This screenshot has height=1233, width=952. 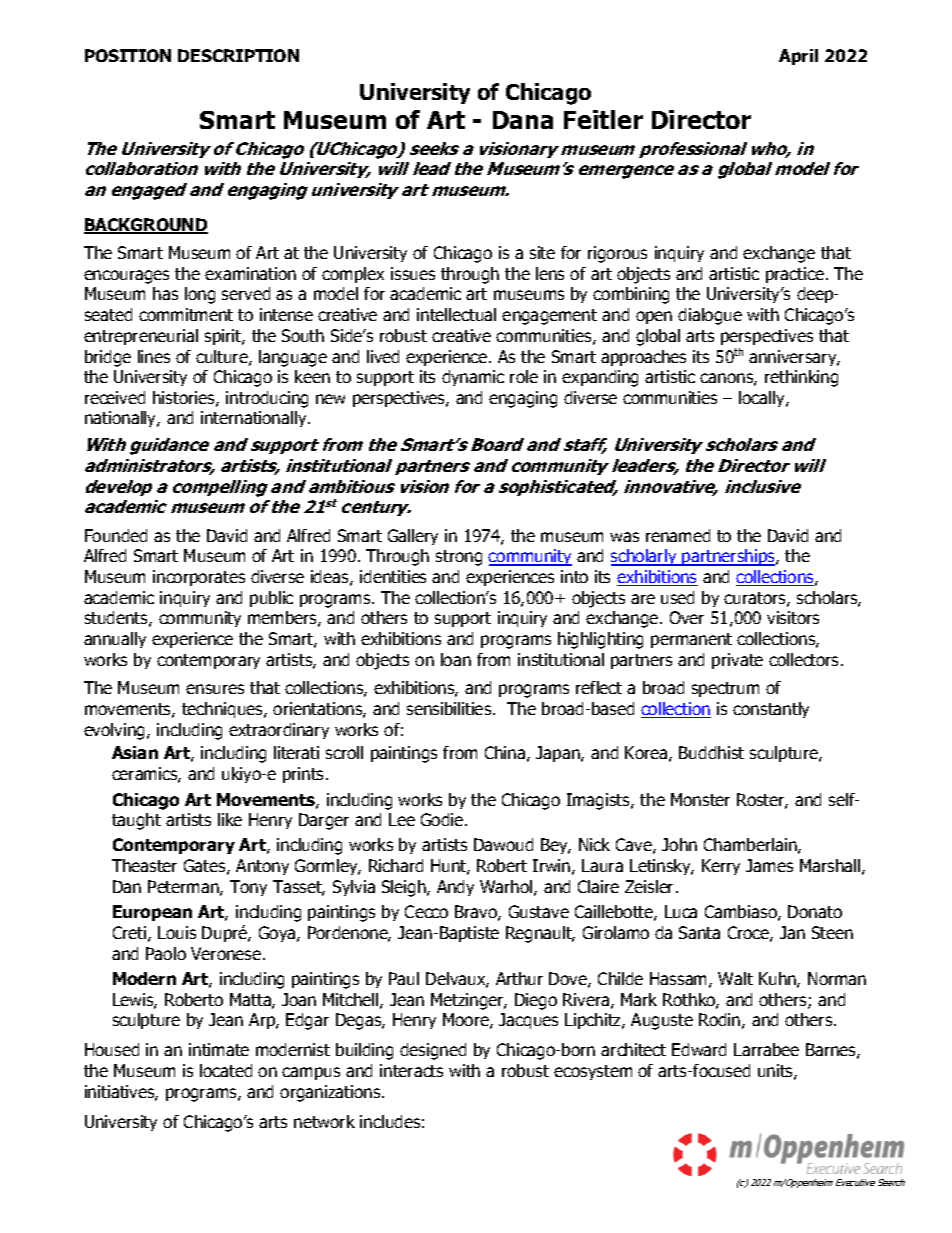 What do you see at coordinates (230, 819) in the screenshot?
I see `like` at bounding box center [230, 819].
